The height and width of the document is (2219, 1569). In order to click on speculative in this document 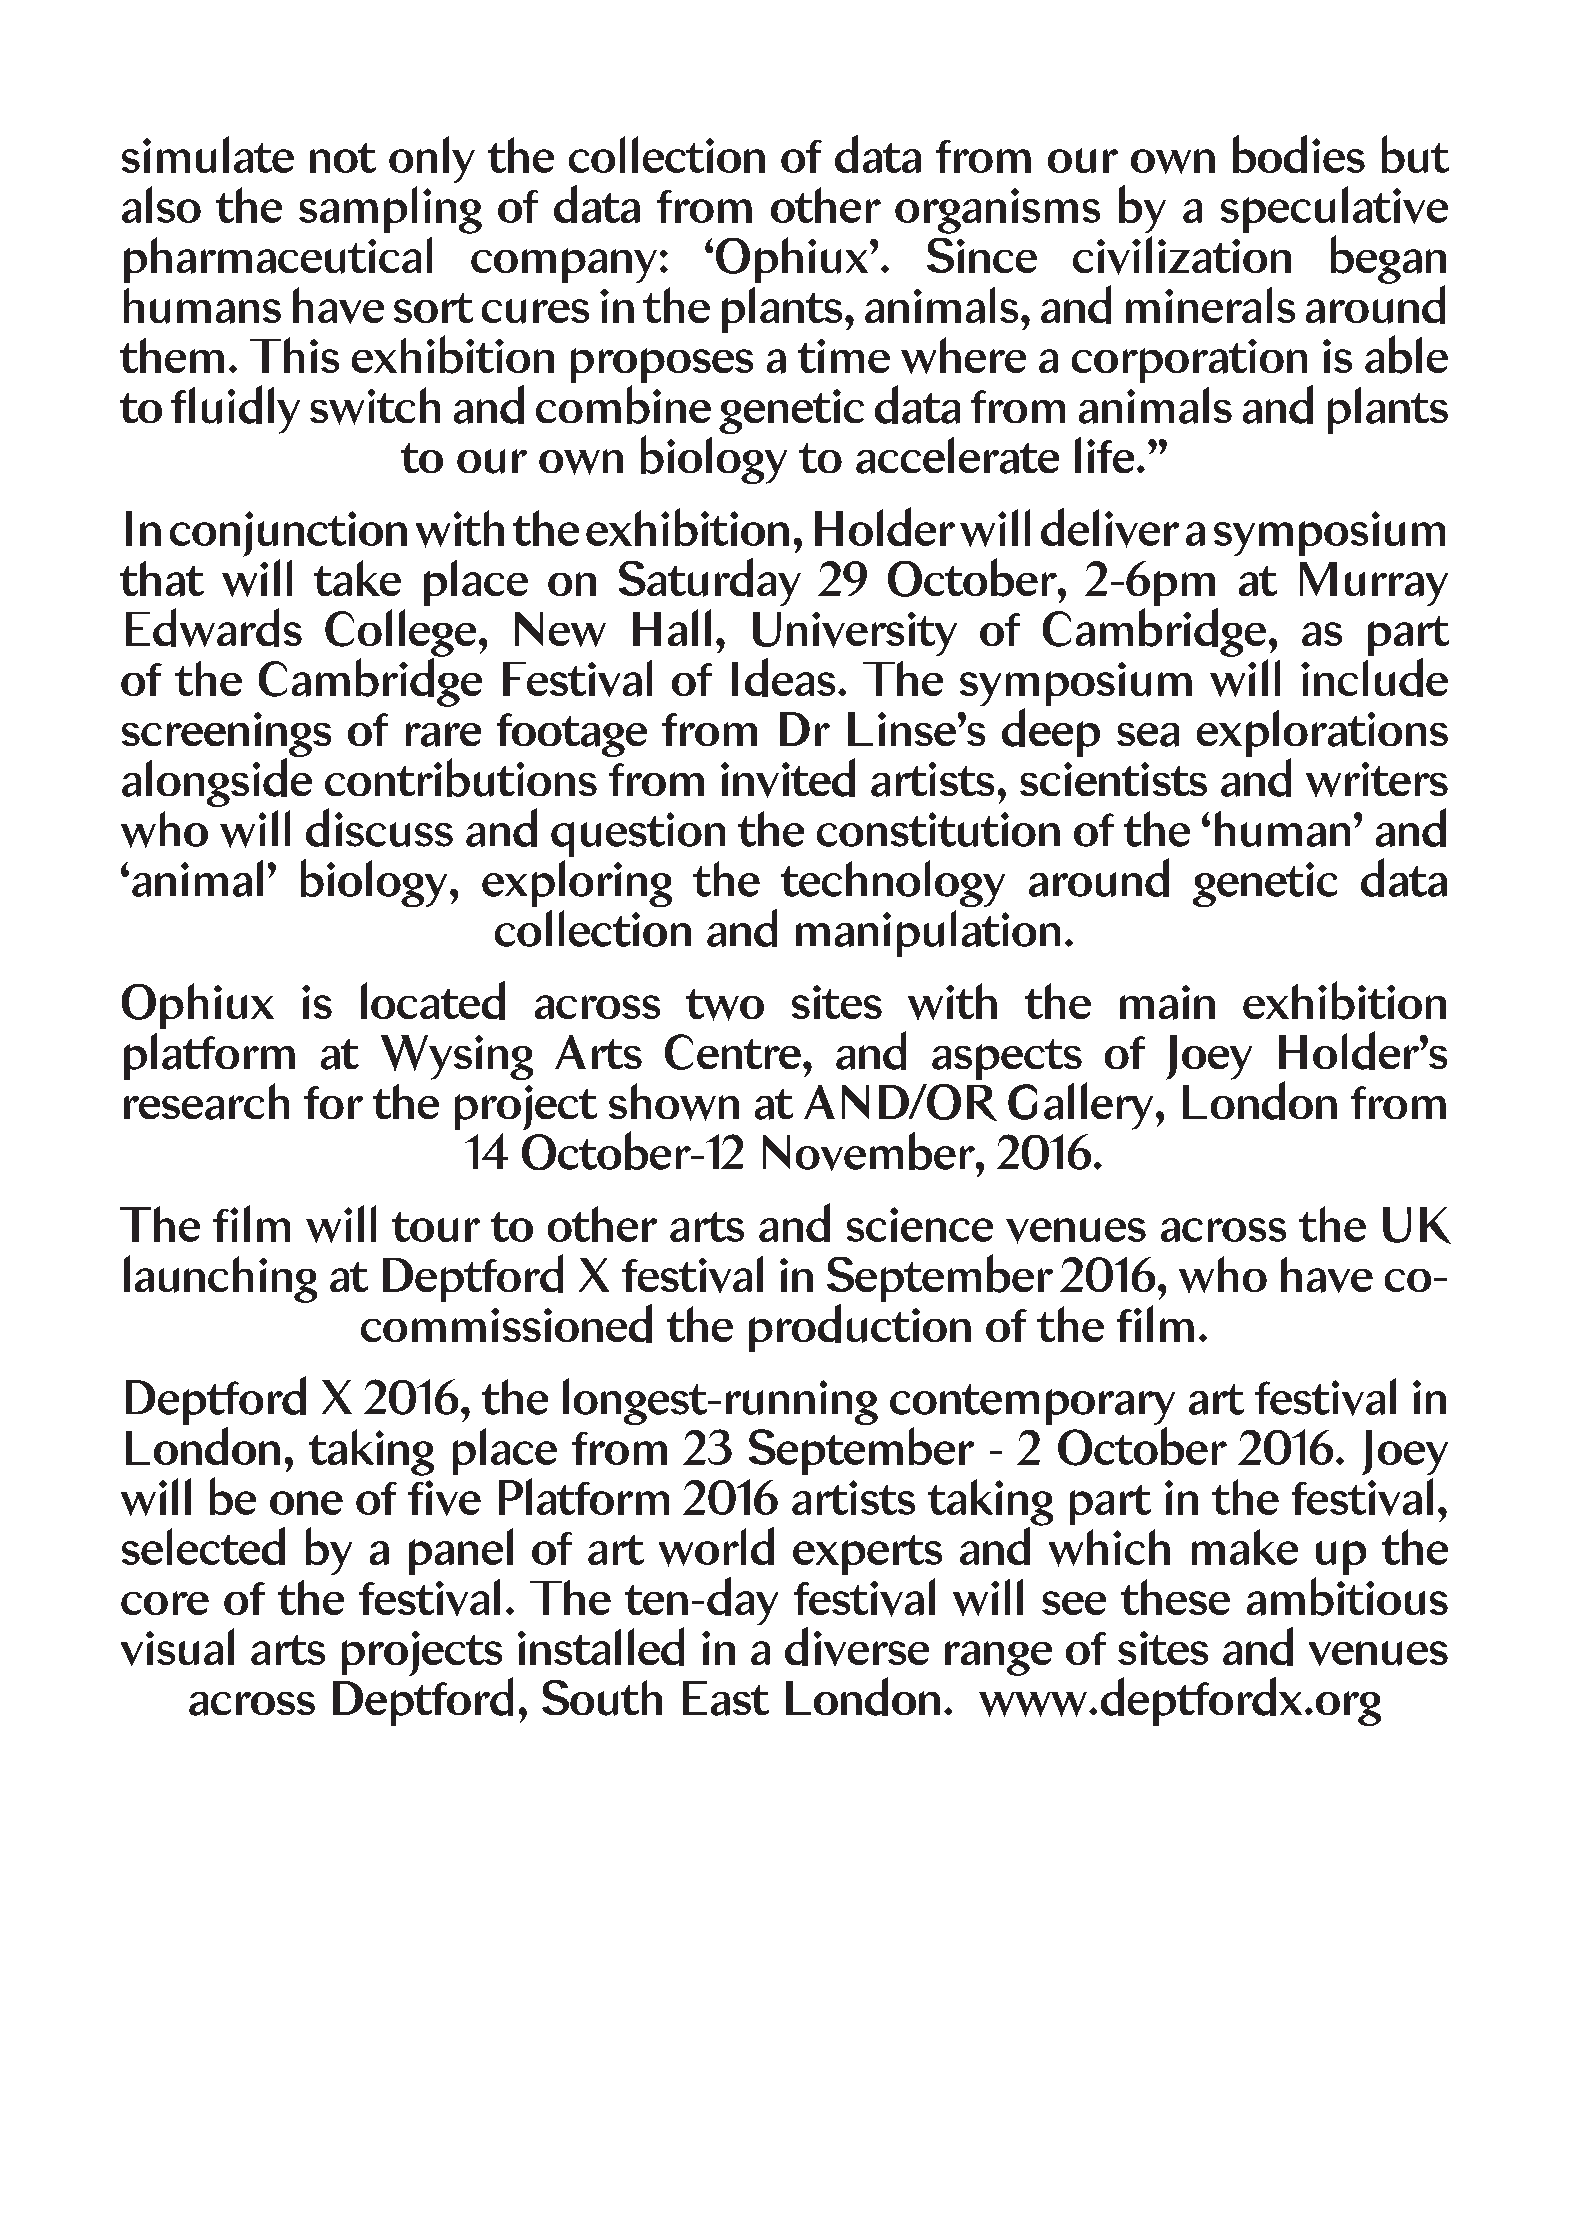, I will do `click(1334, 211)`.
